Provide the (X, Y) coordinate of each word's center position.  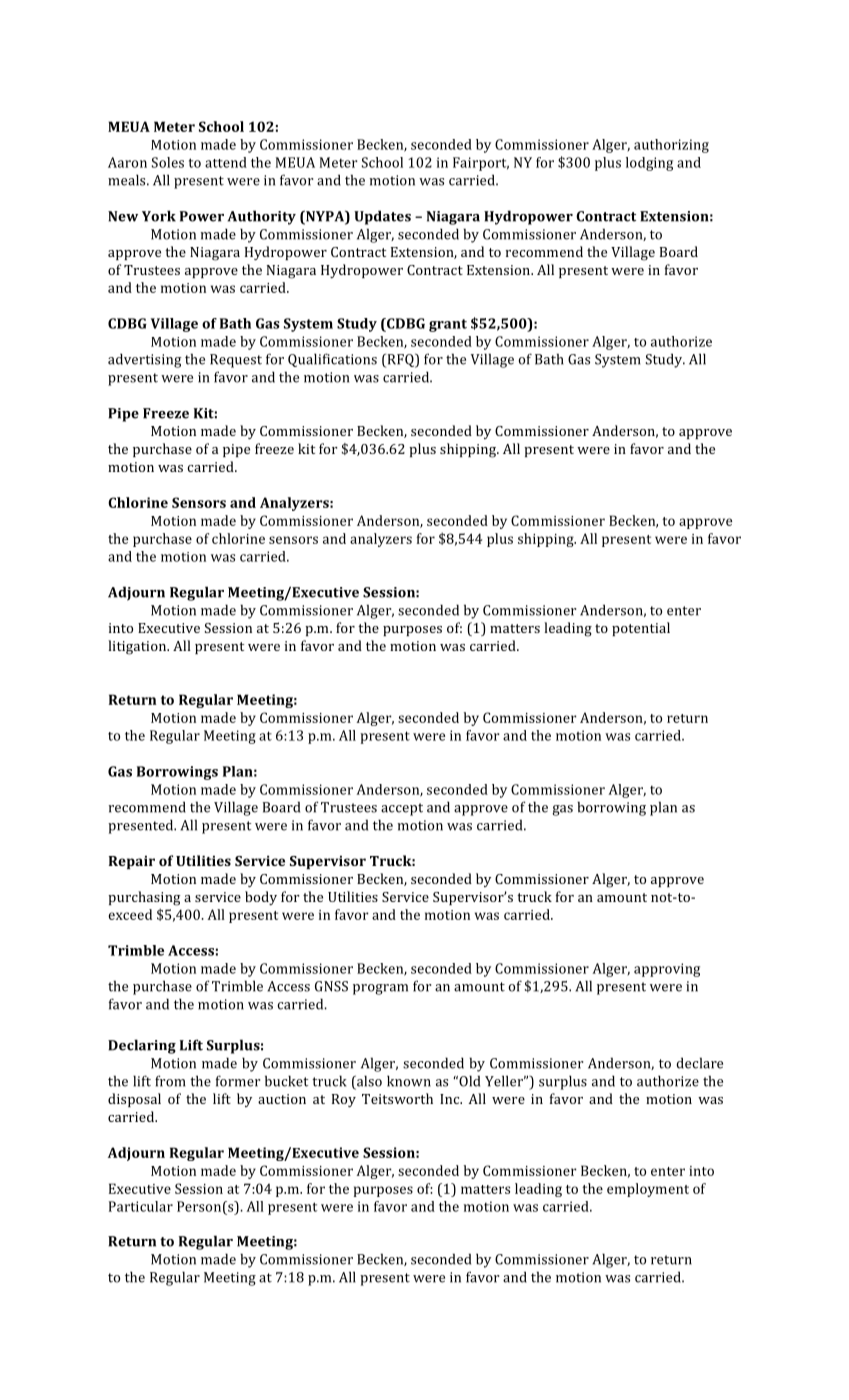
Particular (141, 1206)
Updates (382, 217)
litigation (138, 647)
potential (641, 629)
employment (648, 1190)
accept (402, 809)
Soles (168, 162)
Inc (451, 1099)
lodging (649, 164)
